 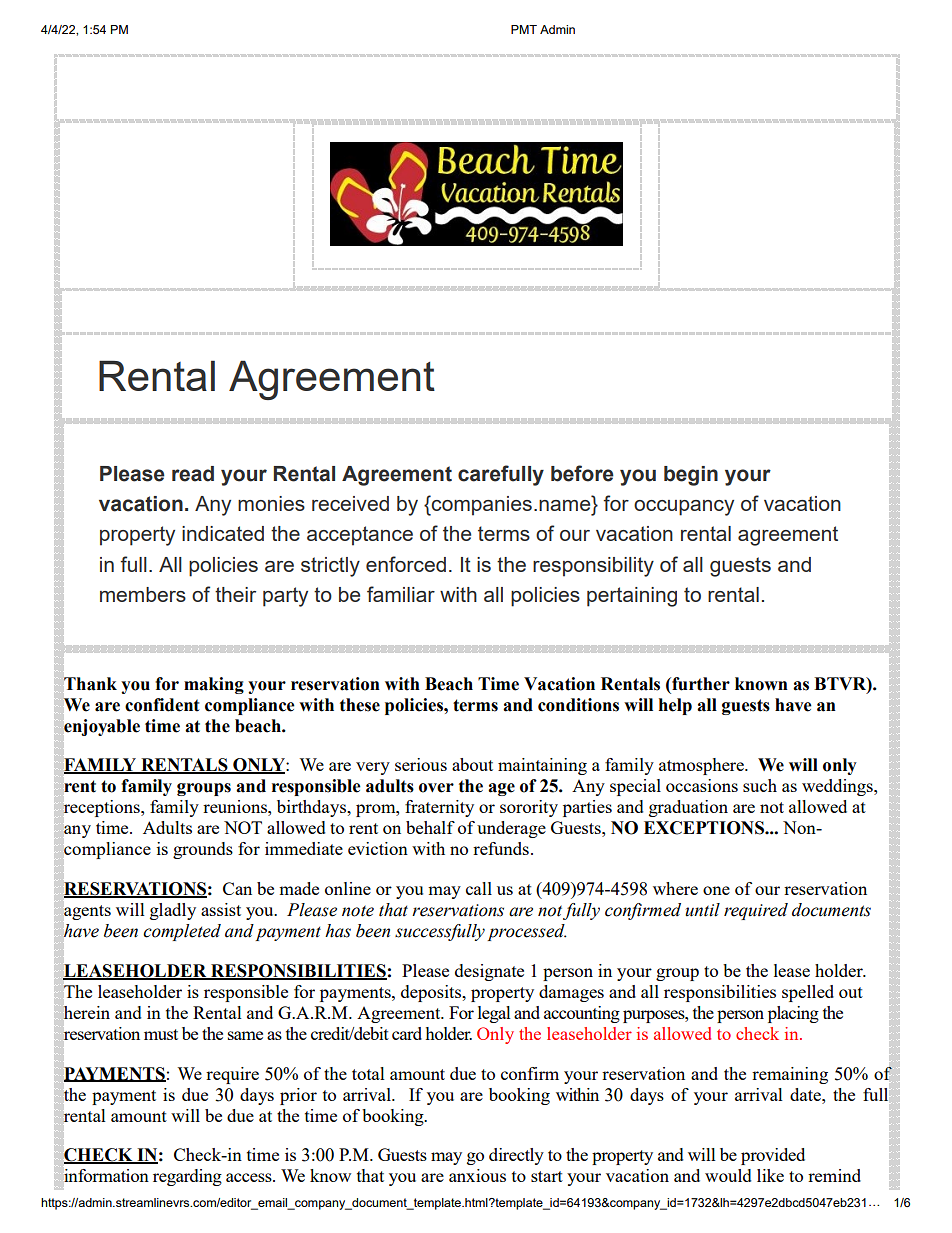 What do you see at coordinates (193, 474) in the screenshot?
I see `read` at bounding box center [193, 474].
